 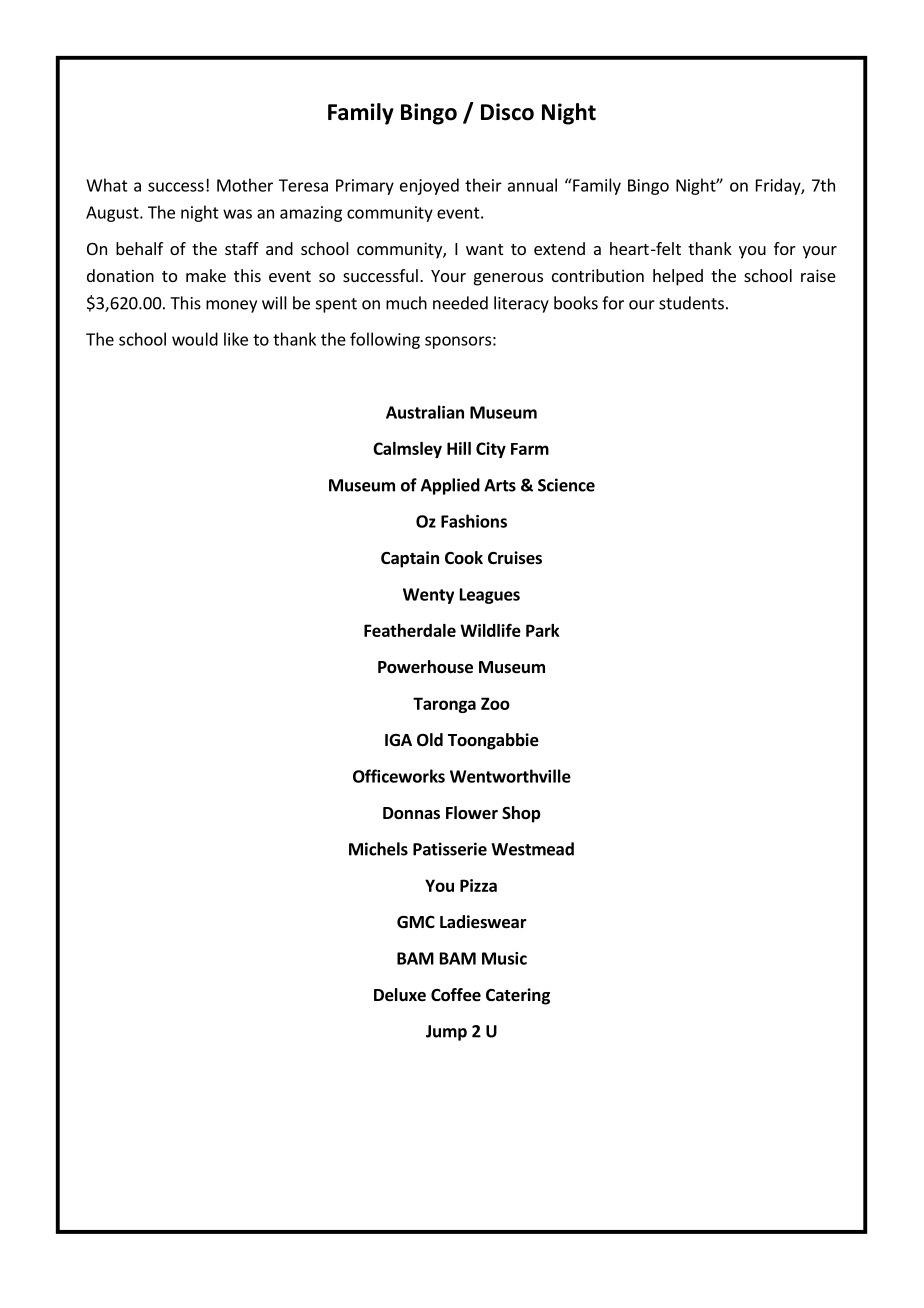 I want to click on Catering, so click(x=518, y=996).
